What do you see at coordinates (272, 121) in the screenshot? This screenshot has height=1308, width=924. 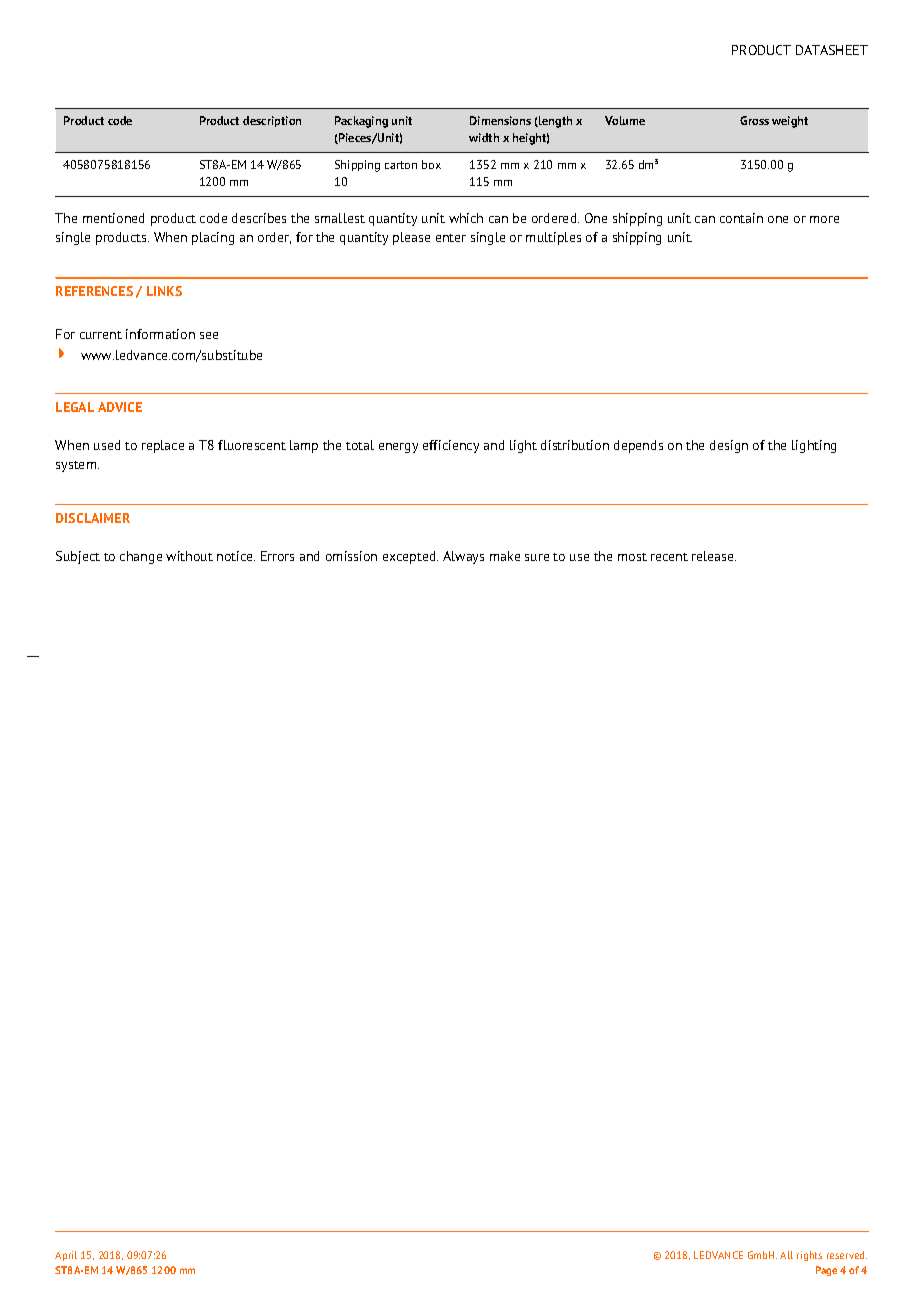 I see `description` at bounding box center [272, 121].
